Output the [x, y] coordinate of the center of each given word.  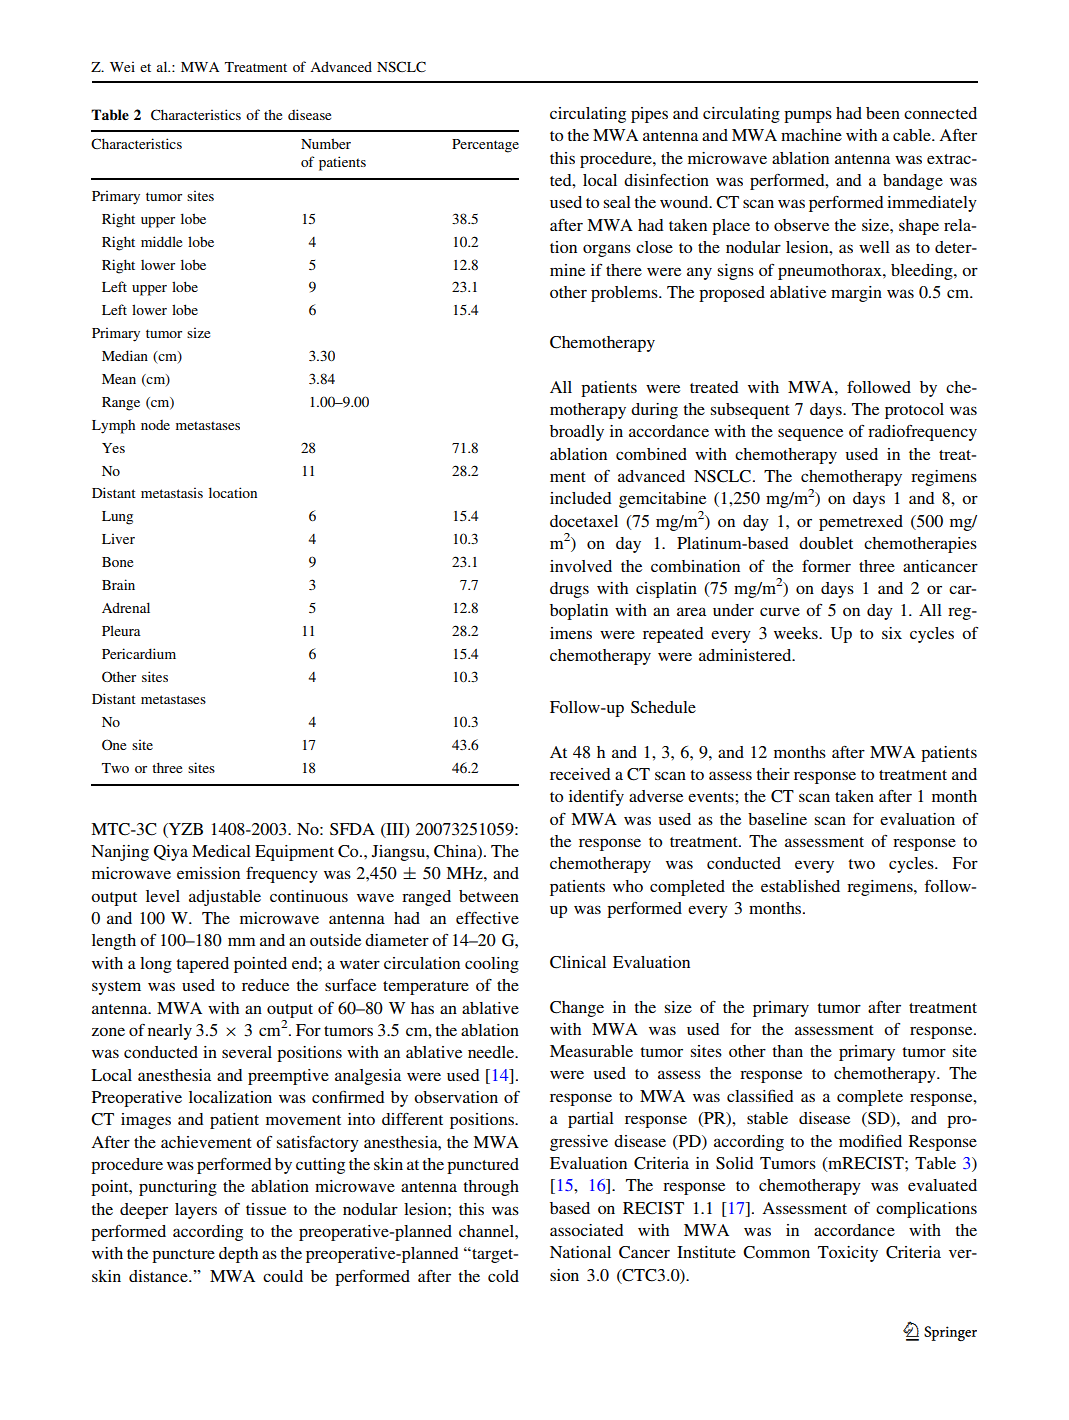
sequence [810, 434]
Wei [122, 66]
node [155, 425]
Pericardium [139, 653]
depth [238, 1255]
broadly [577, 433]
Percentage [485, 146]
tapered [202, 965]
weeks [797, 633]
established [800, 886]
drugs [569, 590]
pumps [808, 116]
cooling [492, 965]
